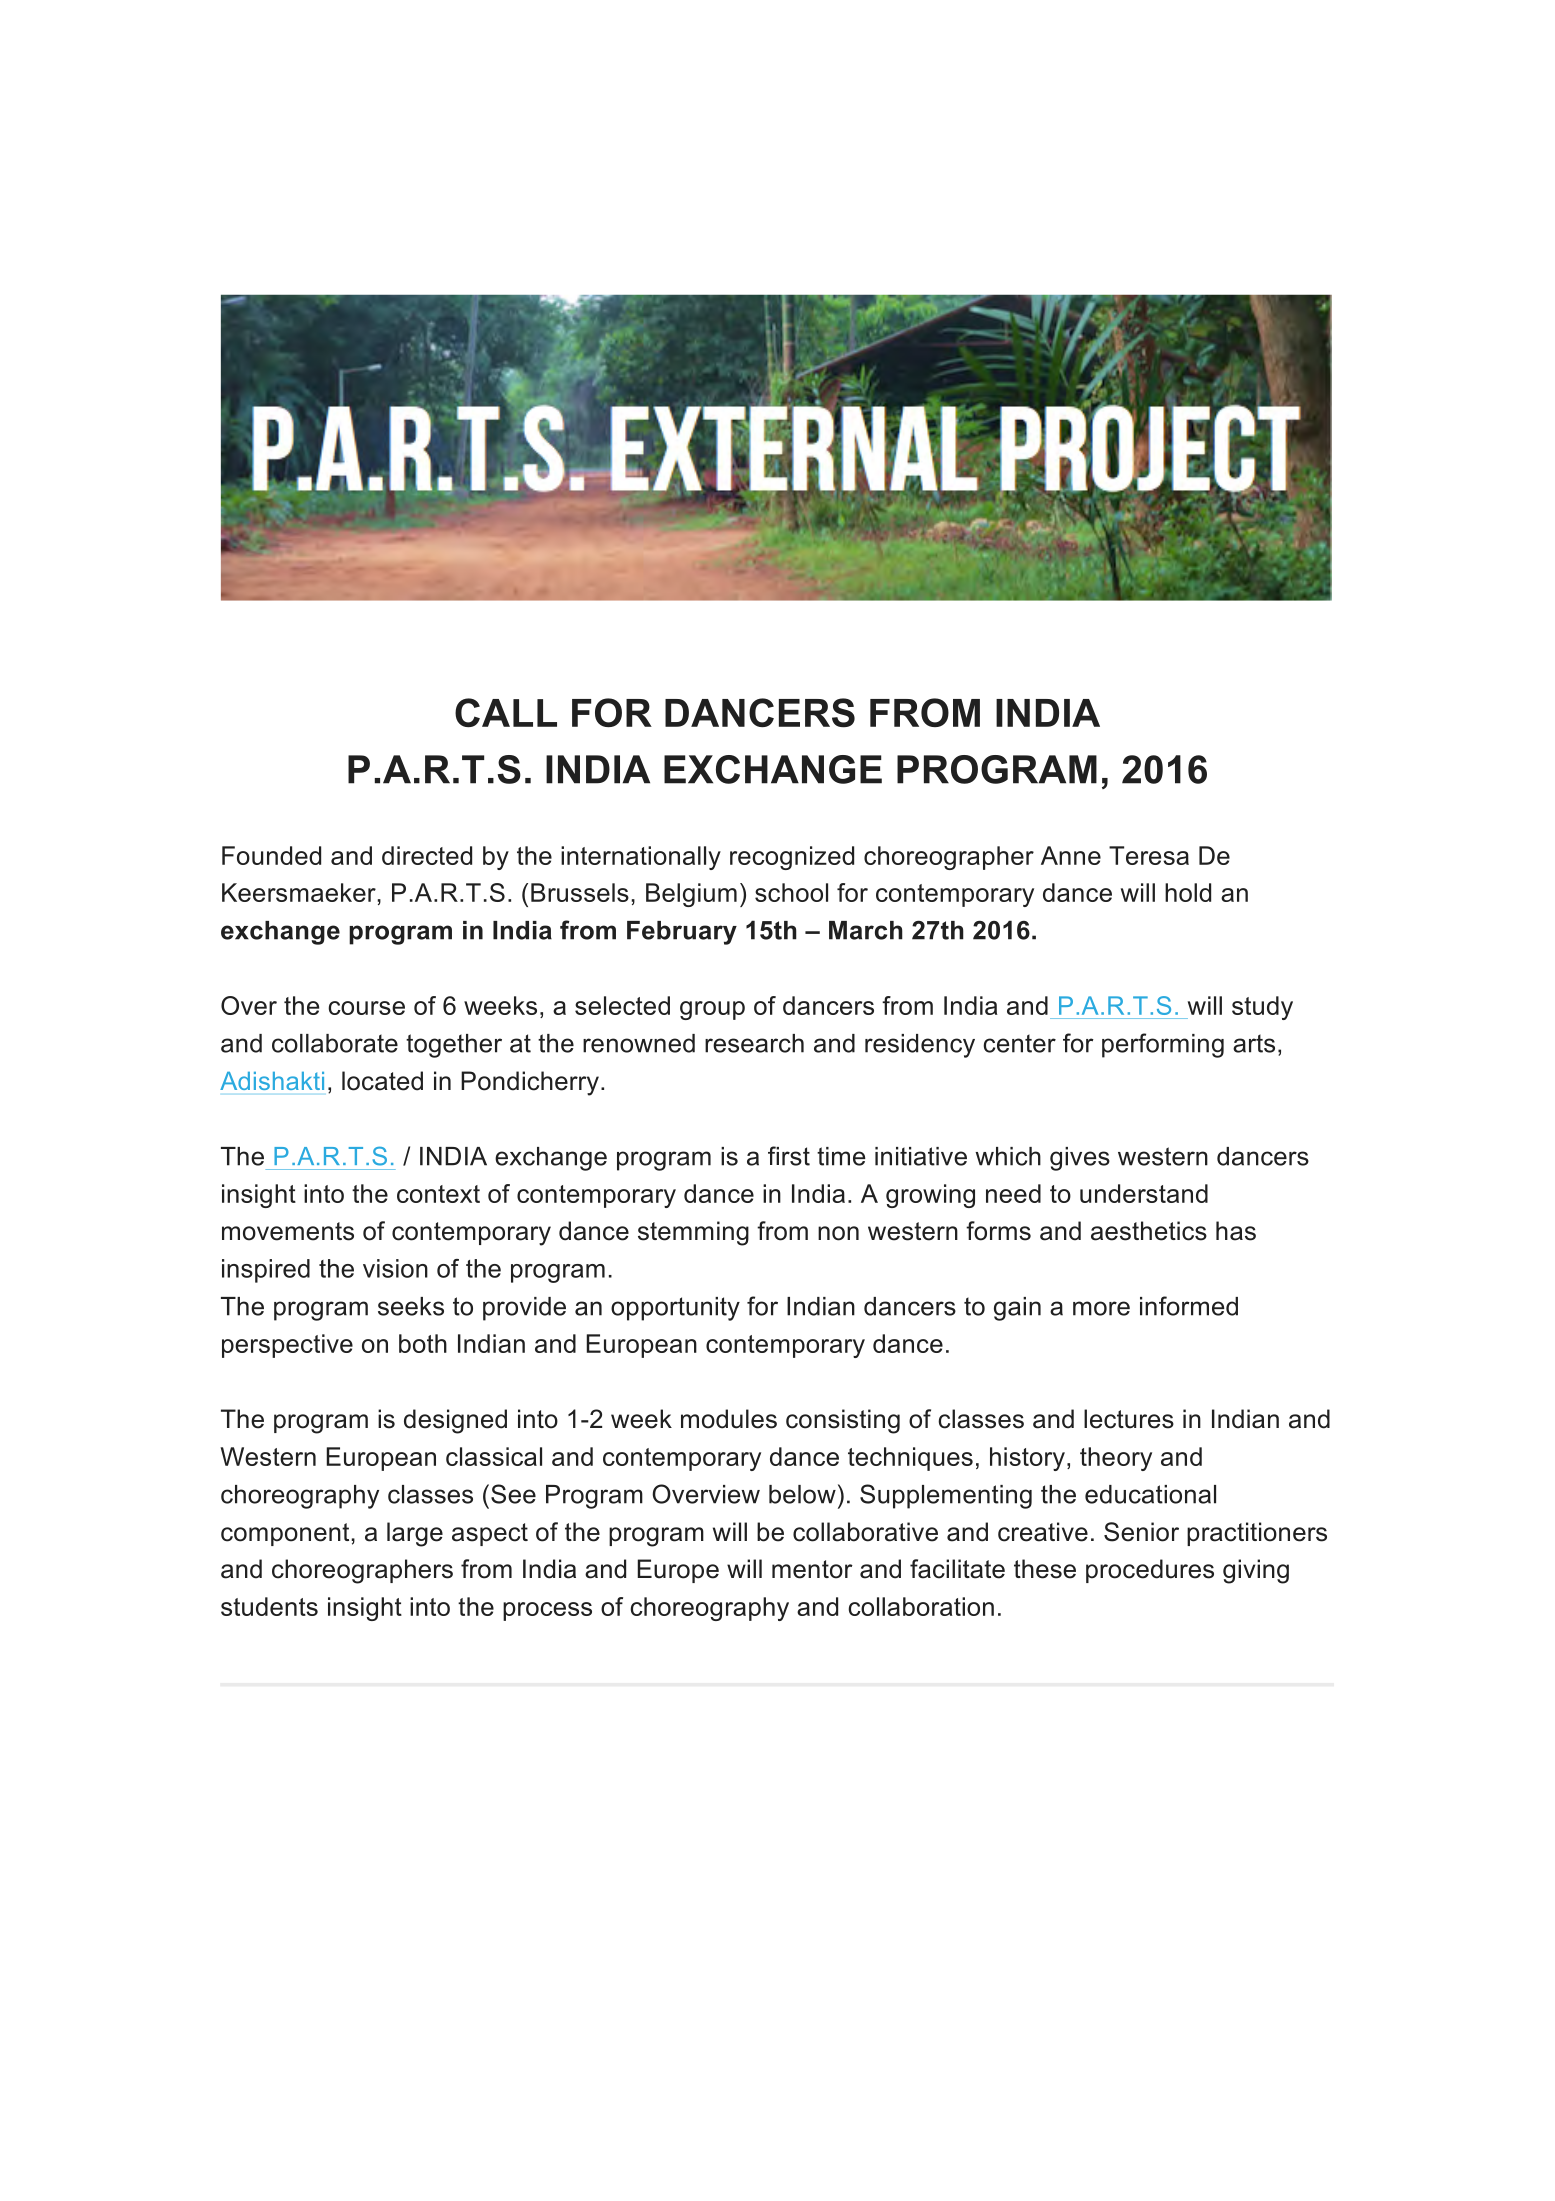  What do you see at coordinates (415, 1534) in the screenshot?
I see `large` at bounding box center [415, 1534].
